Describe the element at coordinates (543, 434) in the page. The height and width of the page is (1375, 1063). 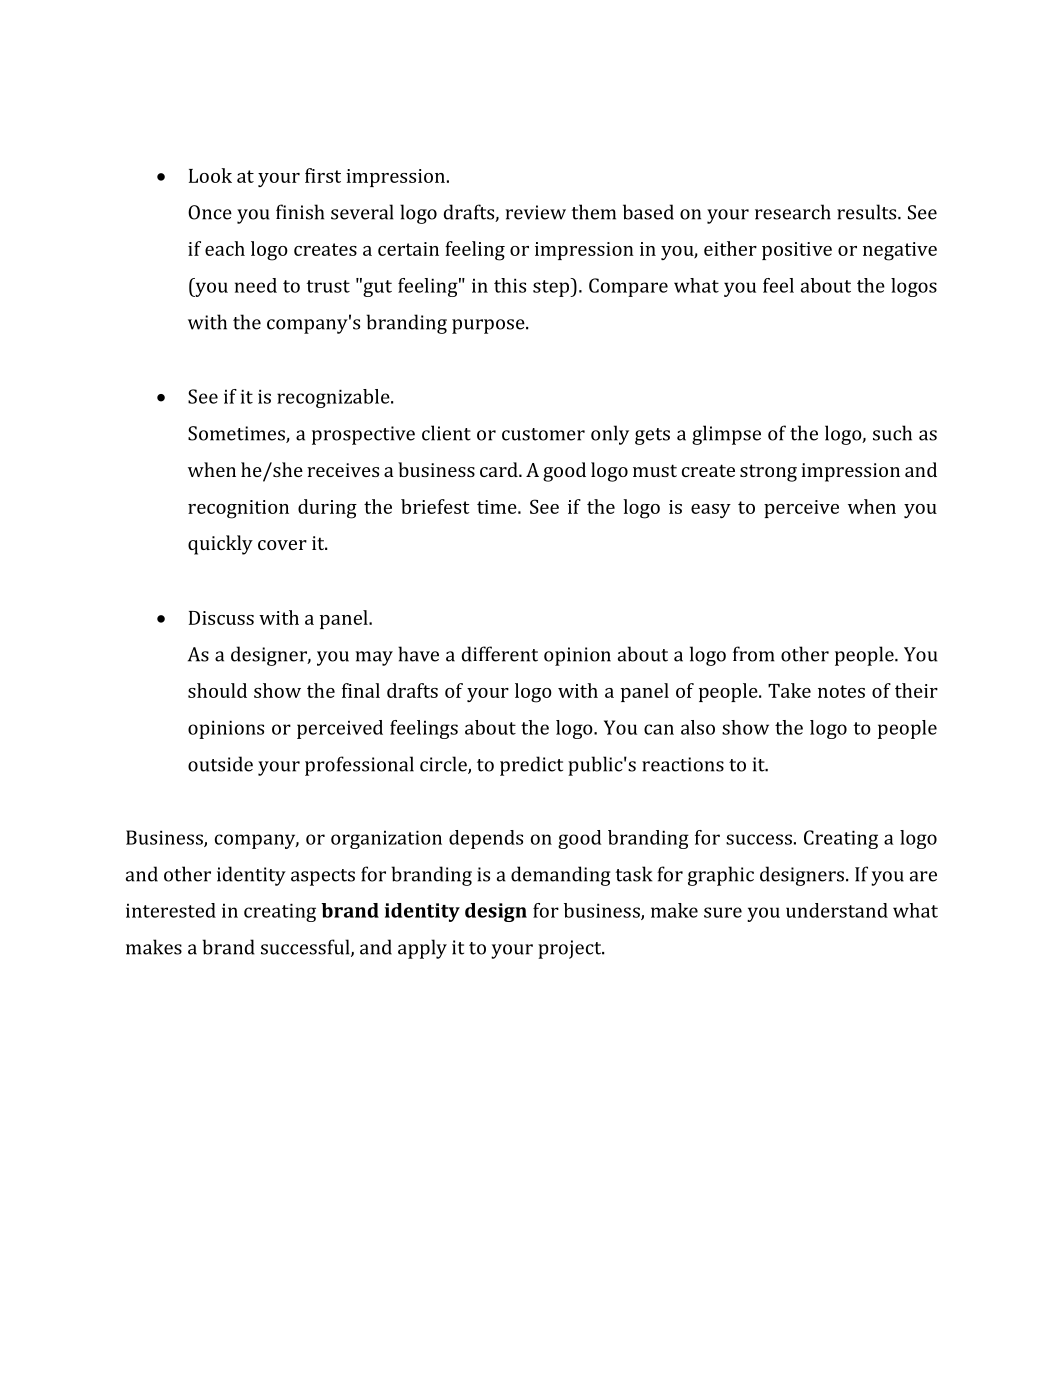
I see `customer` at that location.
